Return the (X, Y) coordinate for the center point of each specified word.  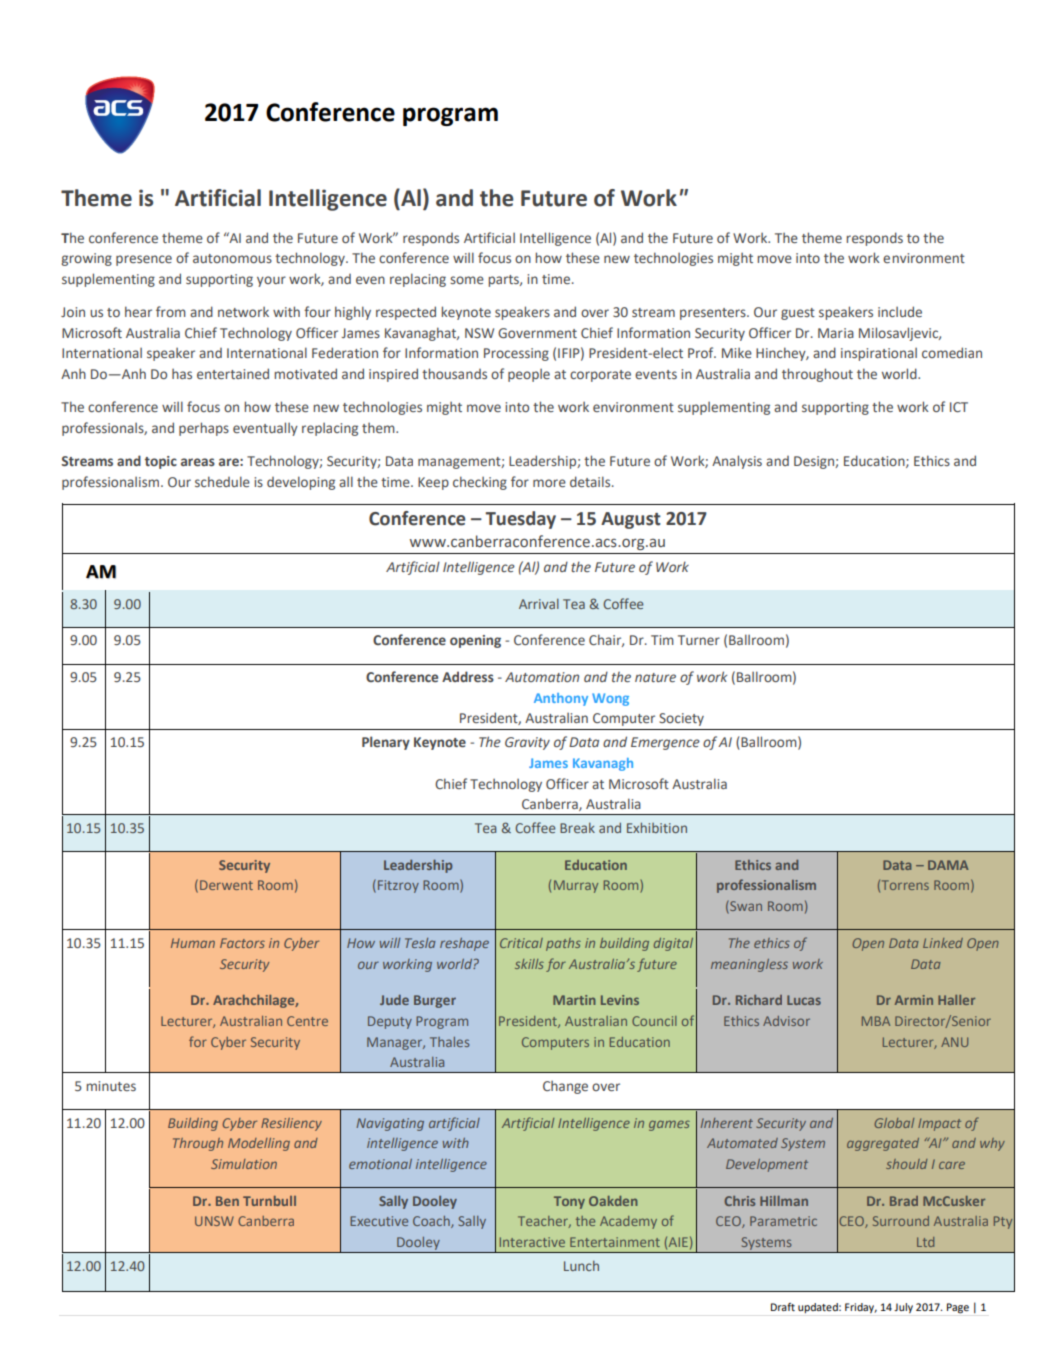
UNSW (214, 1221)
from (171, 311)
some (467, 280)
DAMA (948, 865)
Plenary (386, 743)
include (900, 311)
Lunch (581, 1266)
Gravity (527, 743)
